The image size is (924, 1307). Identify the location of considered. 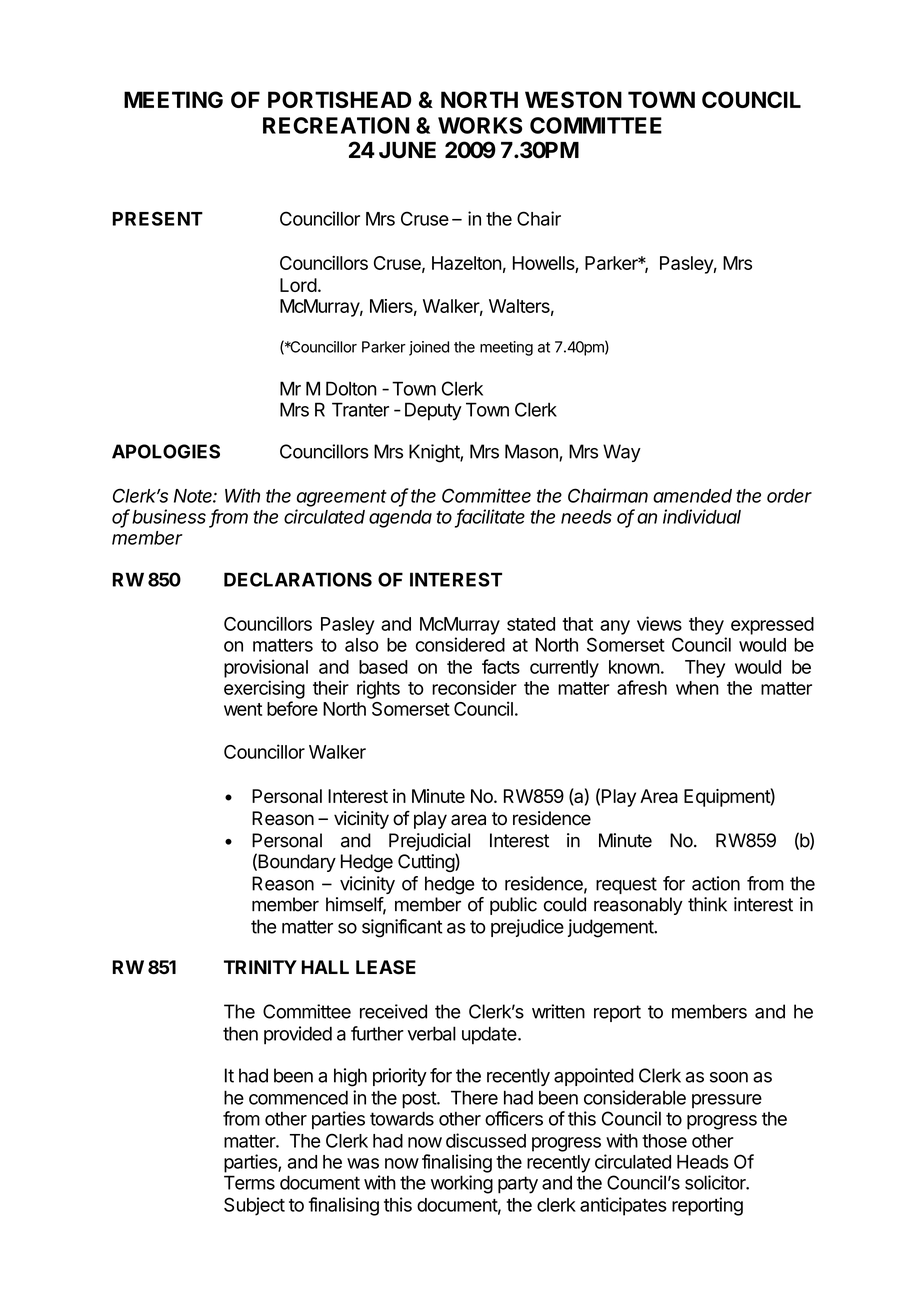
(460, 644).
